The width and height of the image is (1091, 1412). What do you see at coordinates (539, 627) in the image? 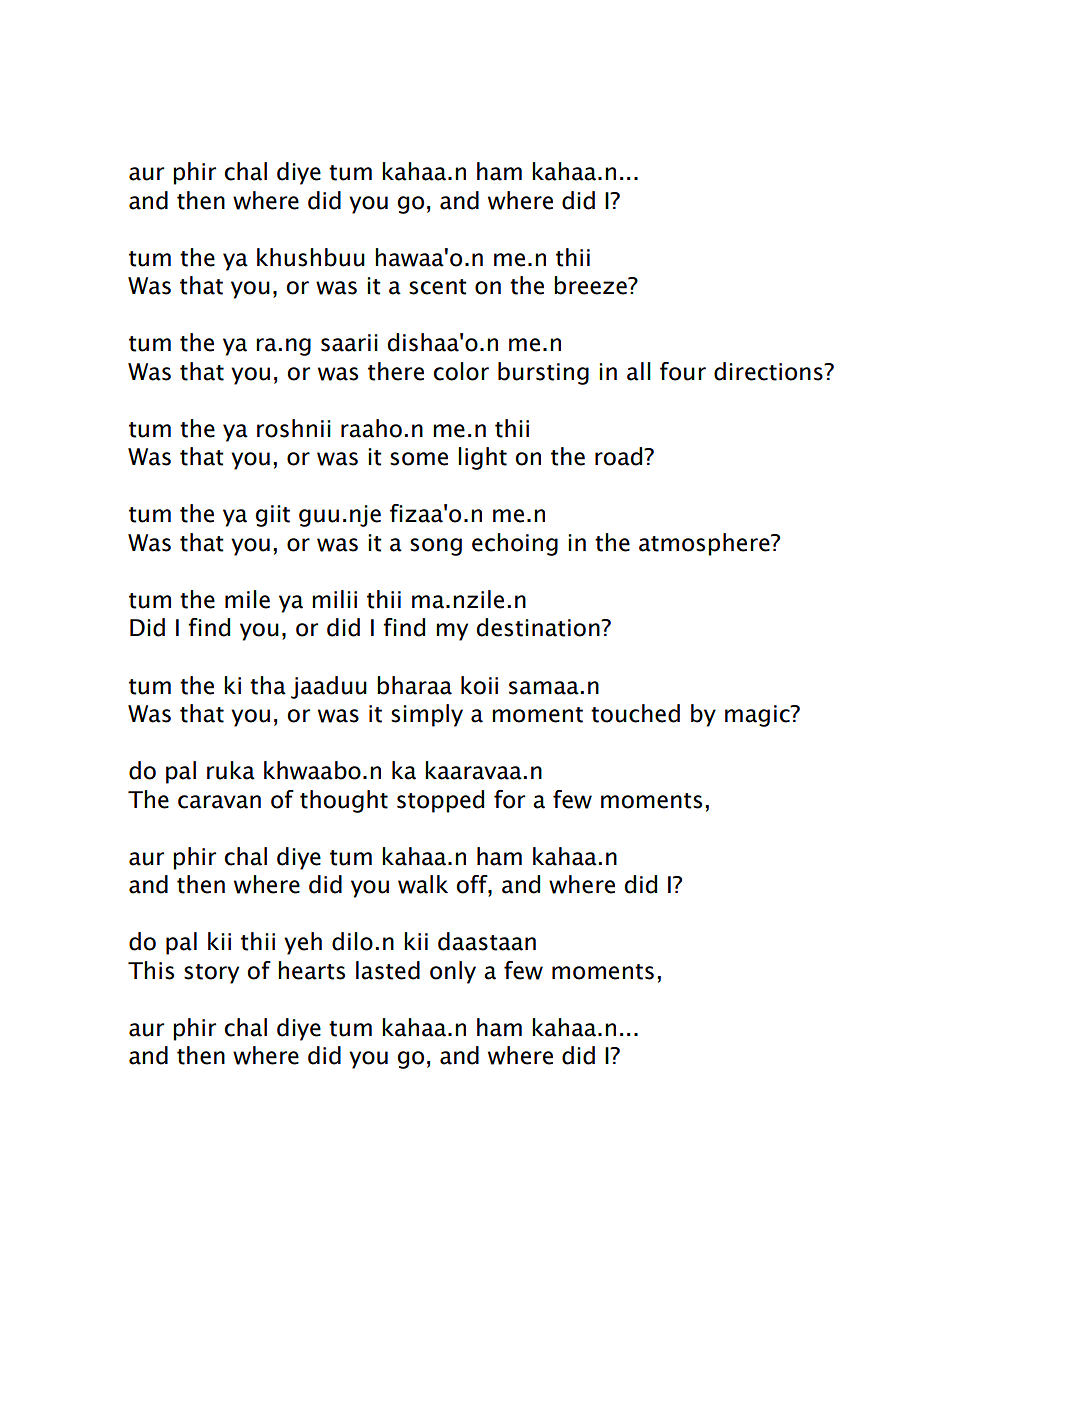
I see `destination` at bounding box center [539, 627].
